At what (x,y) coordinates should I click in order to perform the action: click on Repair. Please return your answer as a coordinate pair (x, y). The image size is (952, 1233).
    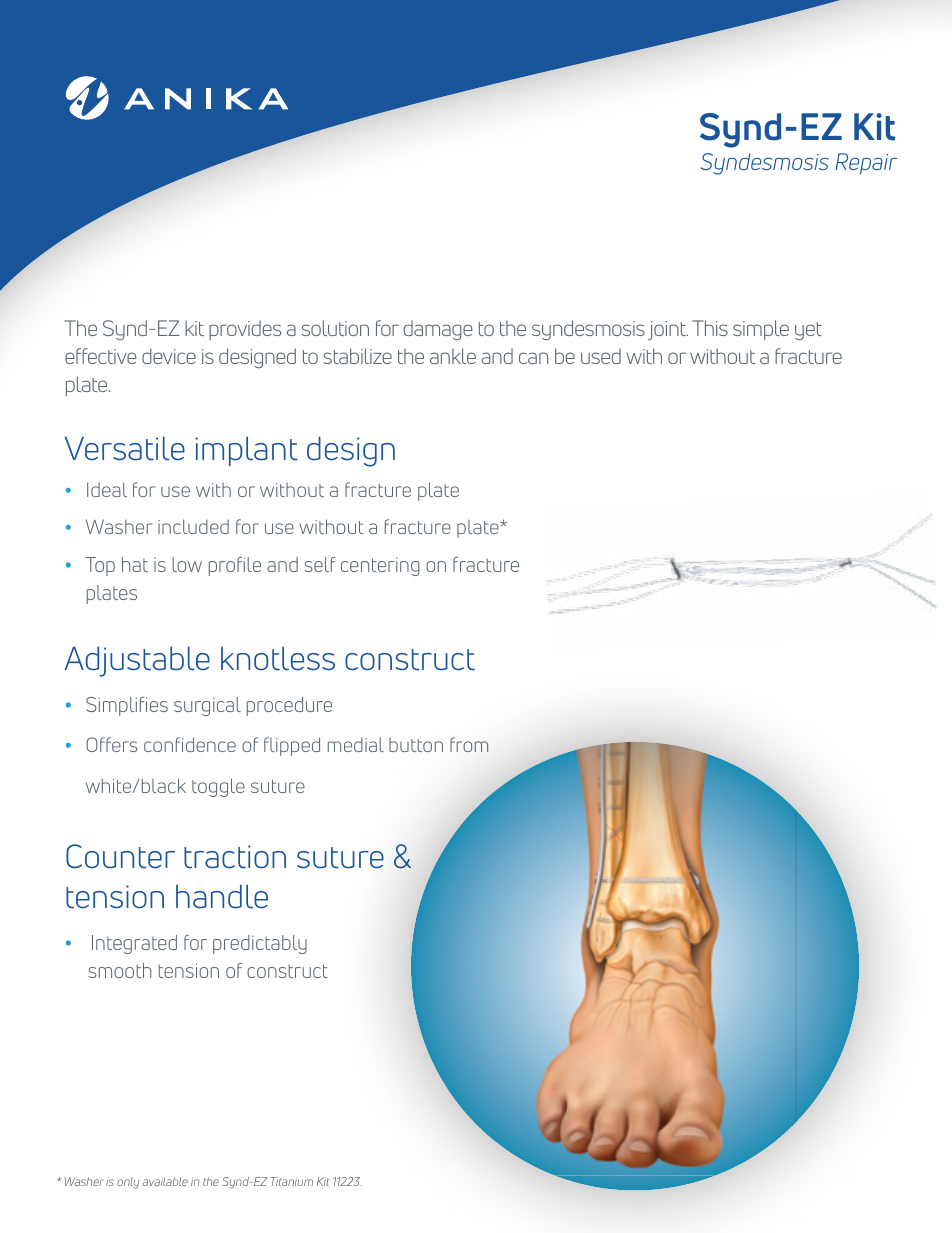
    Looking at the image, I should click on (866, 164).
